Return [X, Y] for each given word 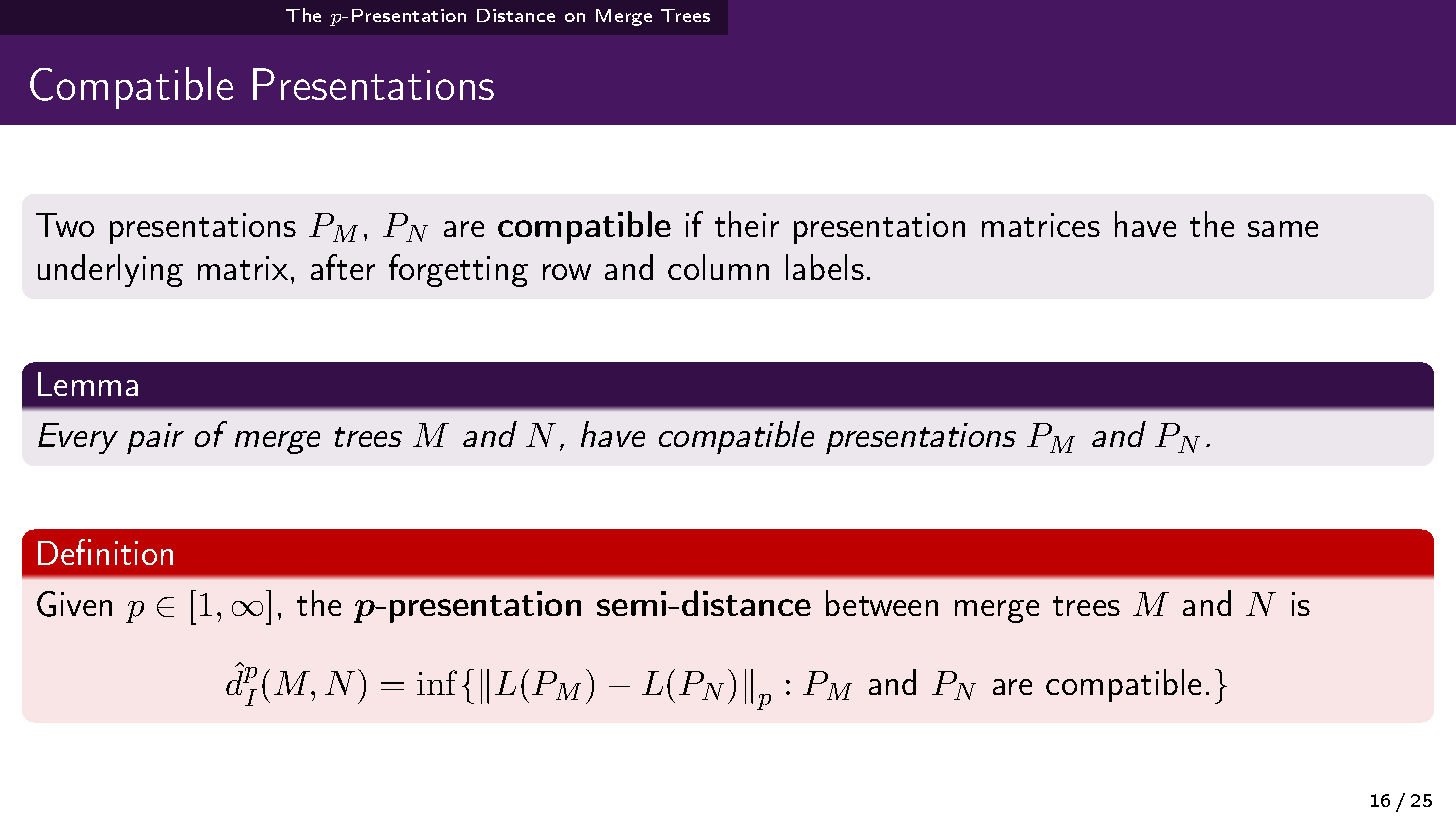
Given [74, 604]
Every [78, 438]
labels [825, 267]
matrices [1041, 225]
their [747, 224]
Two [65, 225]
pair [155, 438]
